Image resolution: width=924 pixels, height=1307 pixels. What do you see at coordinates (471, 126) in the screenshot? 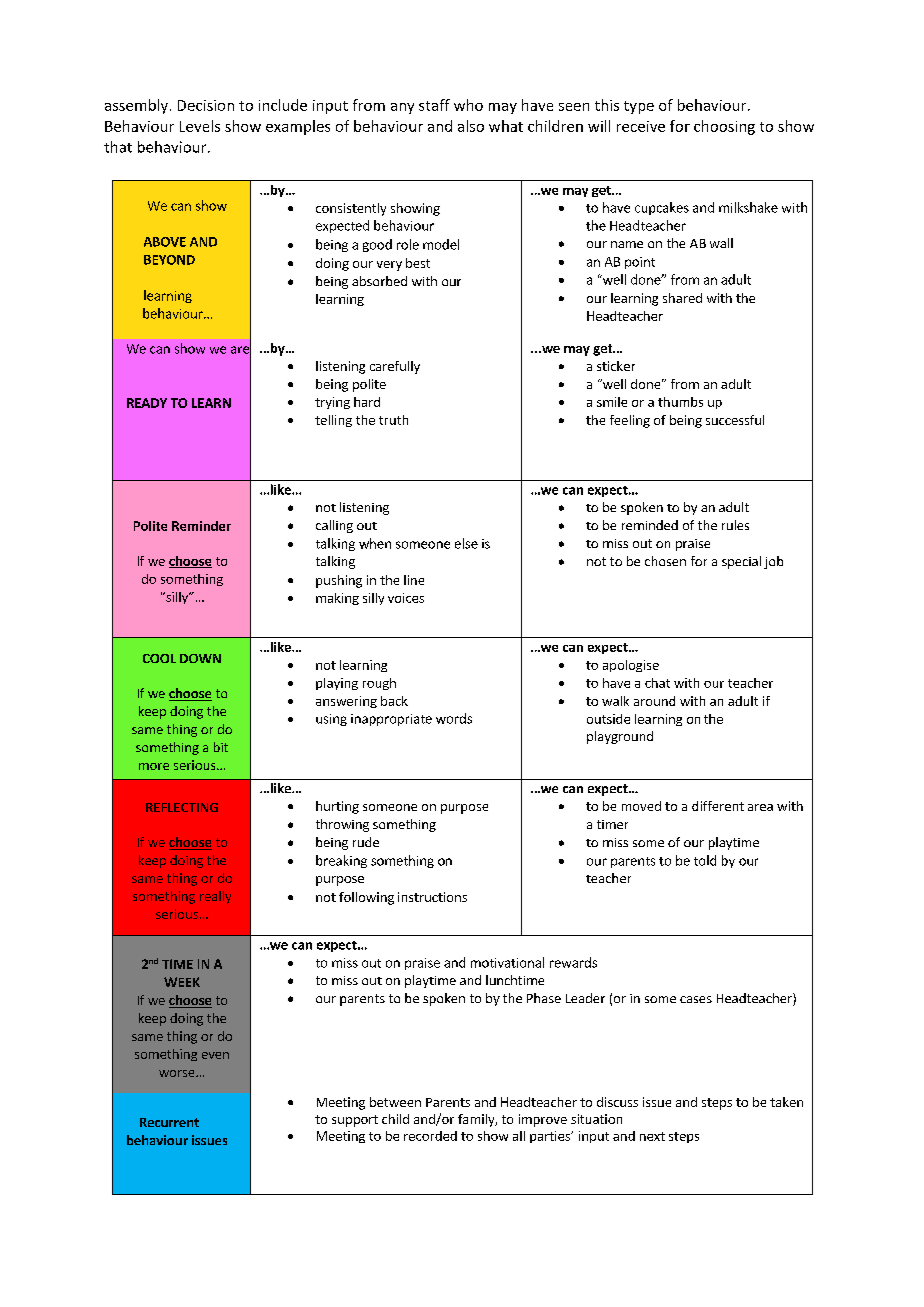
I see `also` at bounding box center [471, 126].
